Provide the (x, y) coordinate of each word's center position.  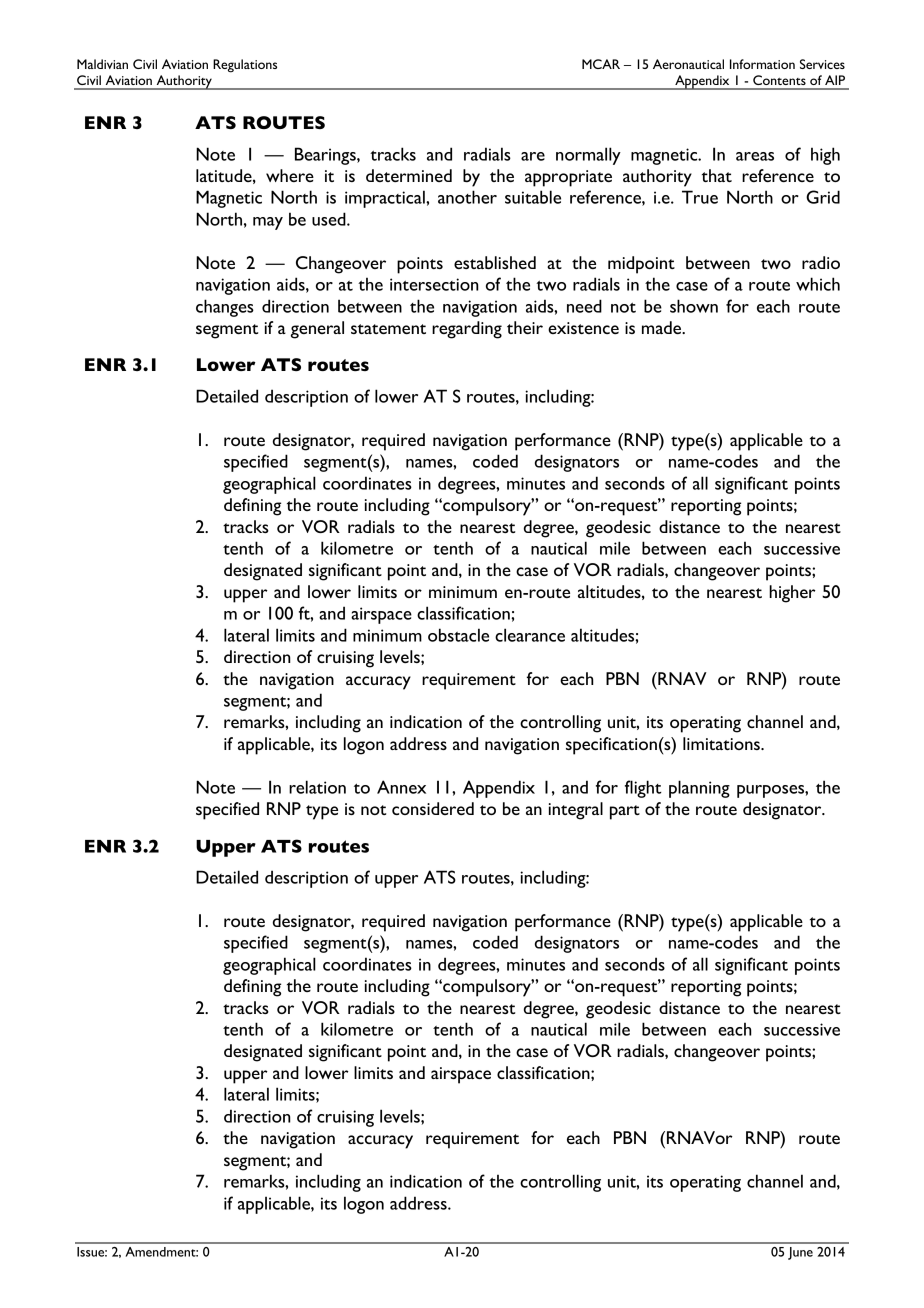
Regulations (245, 66)
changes (225, 308)
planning (699, 789)
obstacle (458, 635)
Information (762, 64)
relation (317, 787)
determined (409, 175)
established (495, 262)
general (317, 330)
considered (433, 808)
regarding (467, 330)
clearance (530, 635)
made (663, 327)
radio (821, 262)
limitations (722, 743)
